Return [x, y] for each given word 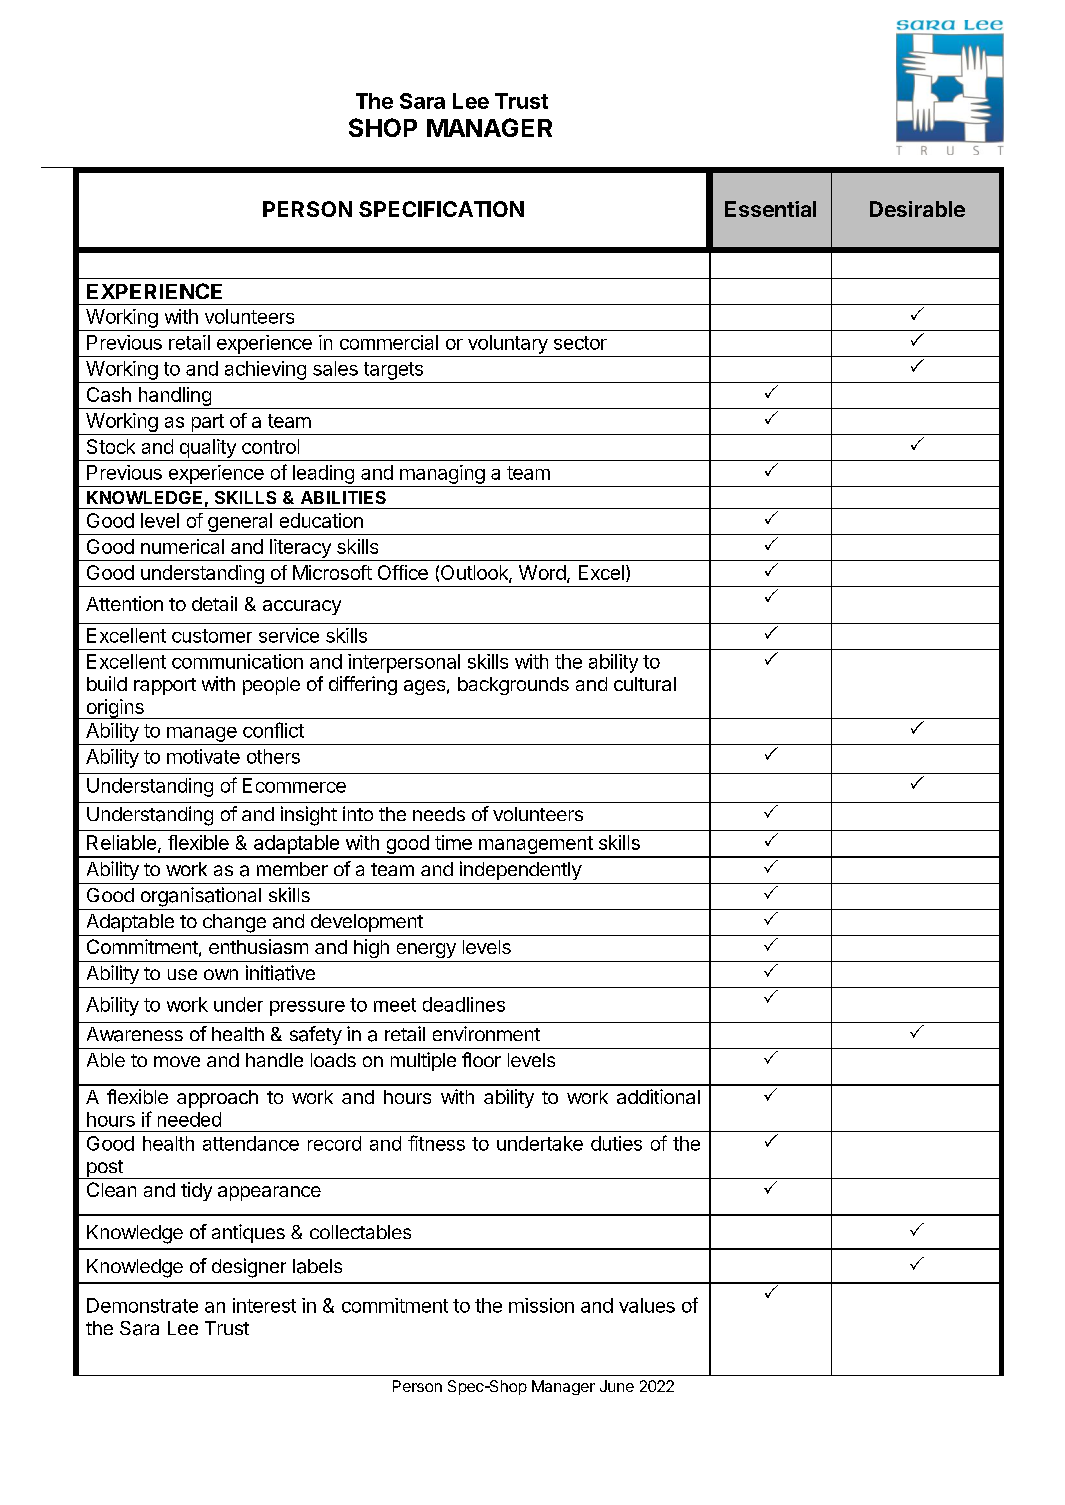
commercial [389, 342]
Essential [770, 209]
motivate [203, 756]
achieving [265, 370]
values [647, 1305]
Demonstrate [142, 1305]
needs [439, 814]
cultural [645, 684]
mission [541, 1305]
